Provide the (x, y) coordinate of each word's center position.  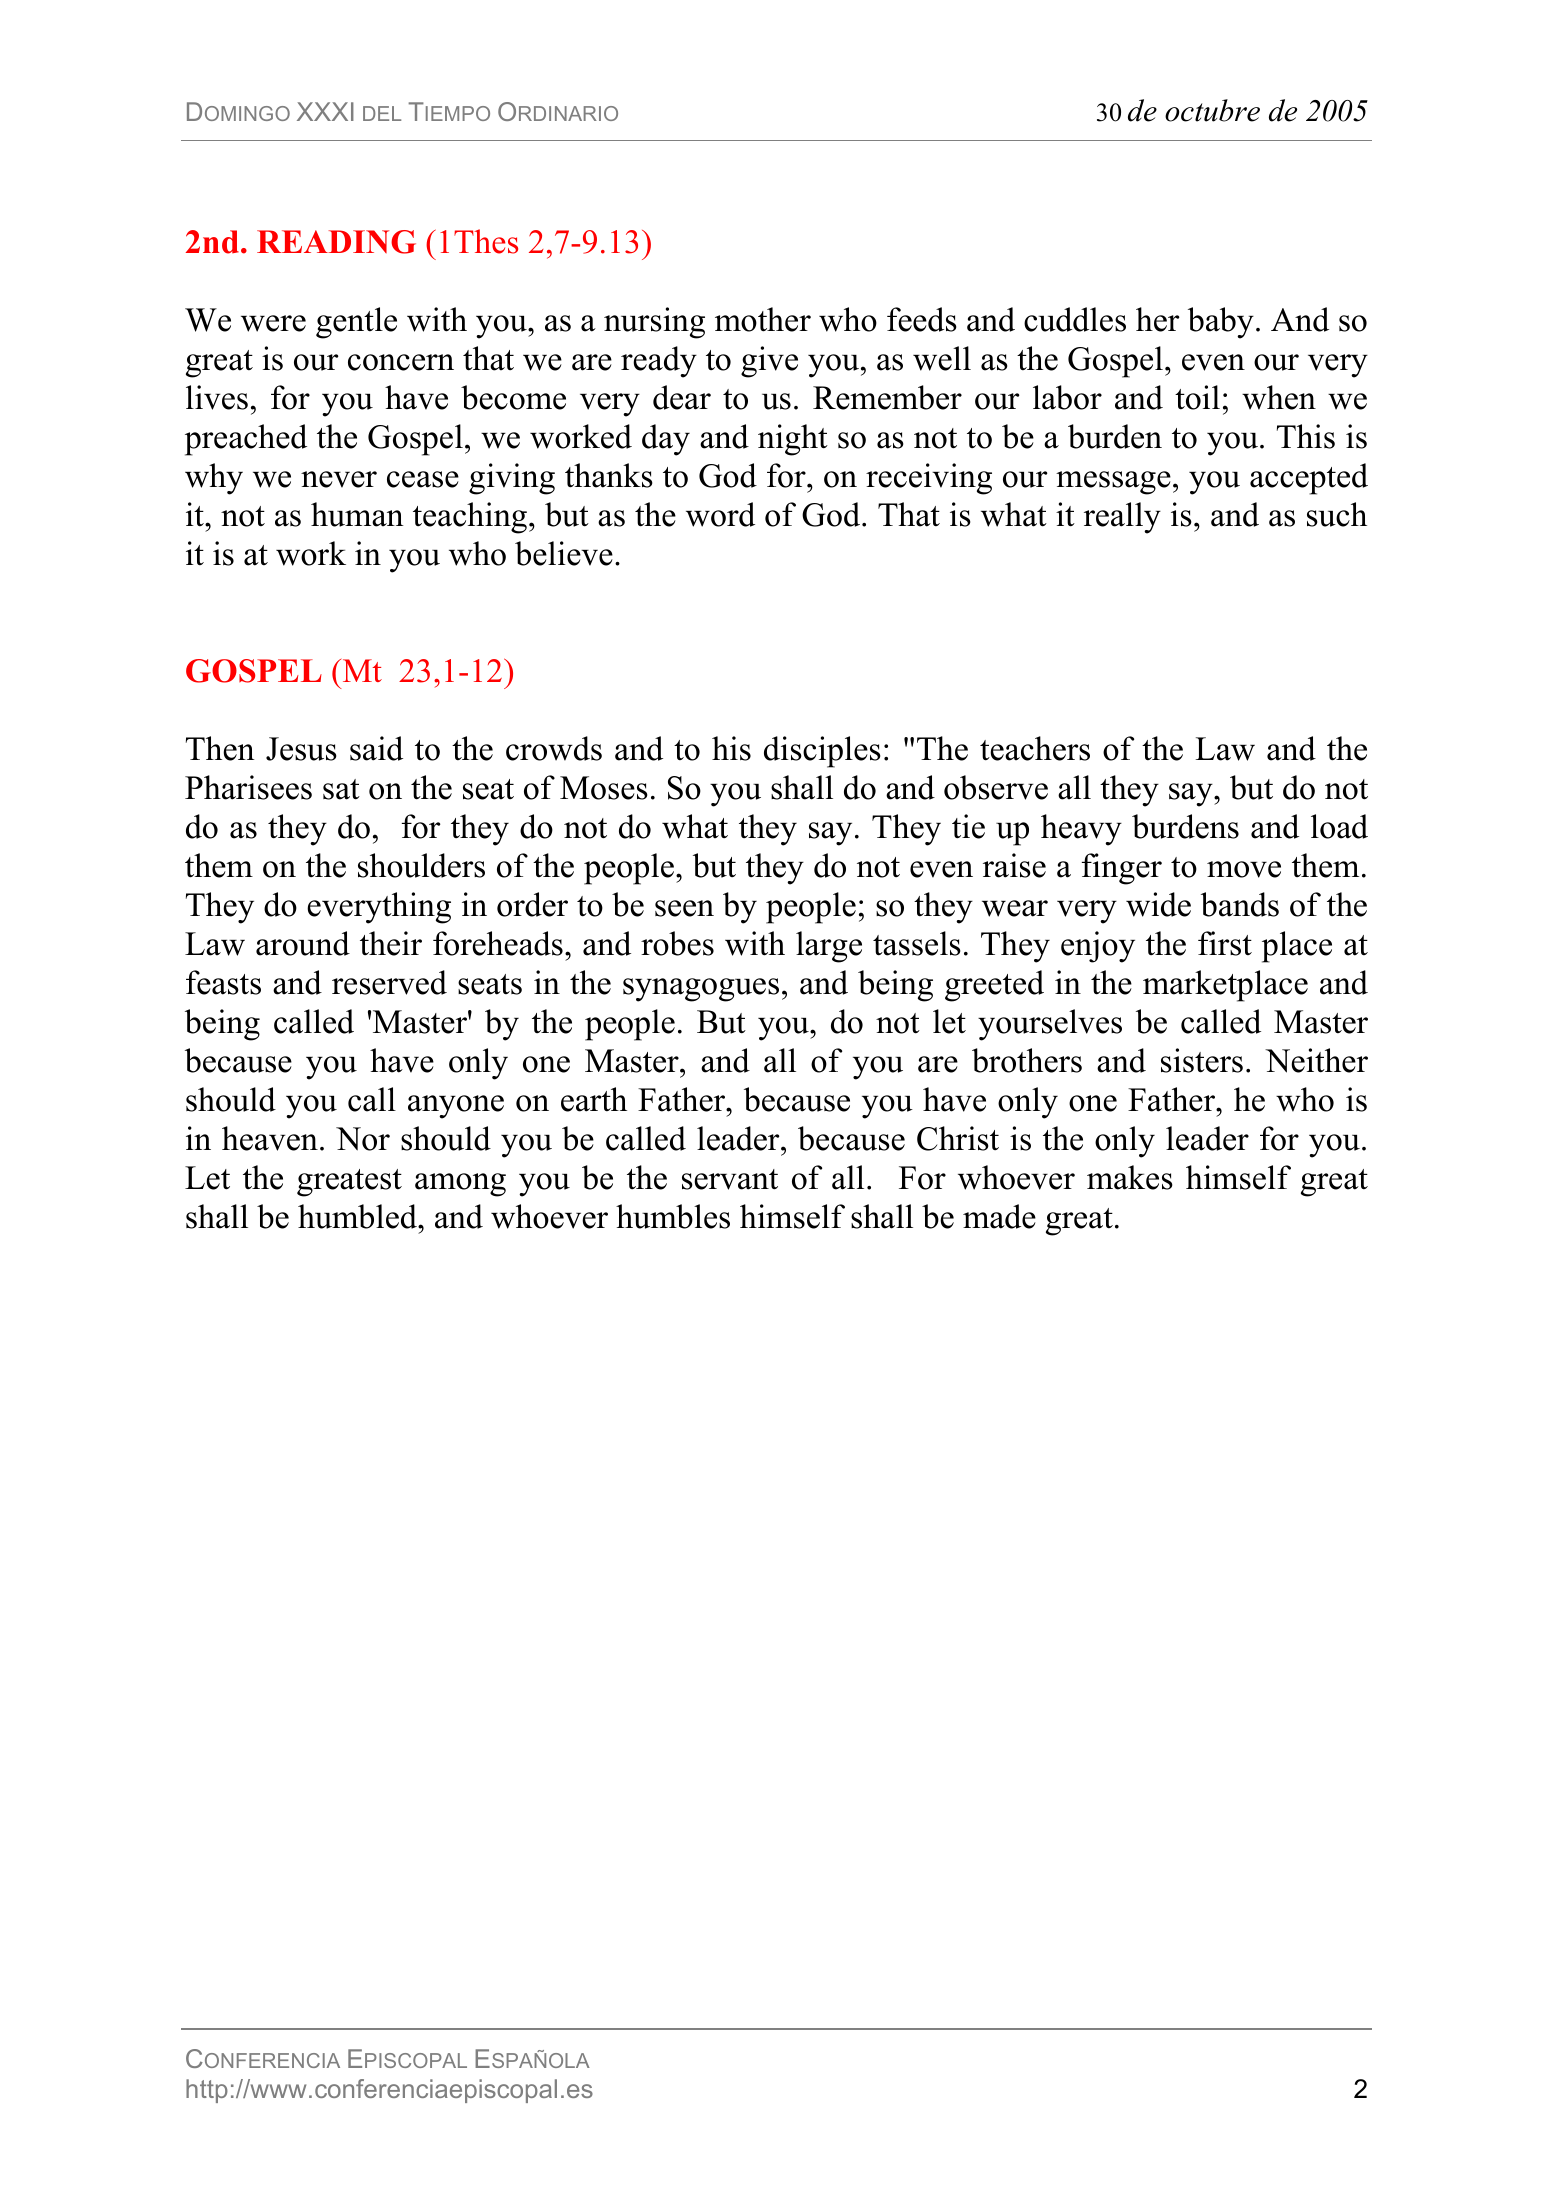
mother (763, 319)
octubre (1212, 110)
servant (730, 1179)
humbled (358, 1216)
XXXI (325, 111)
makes (1130, 1177)
